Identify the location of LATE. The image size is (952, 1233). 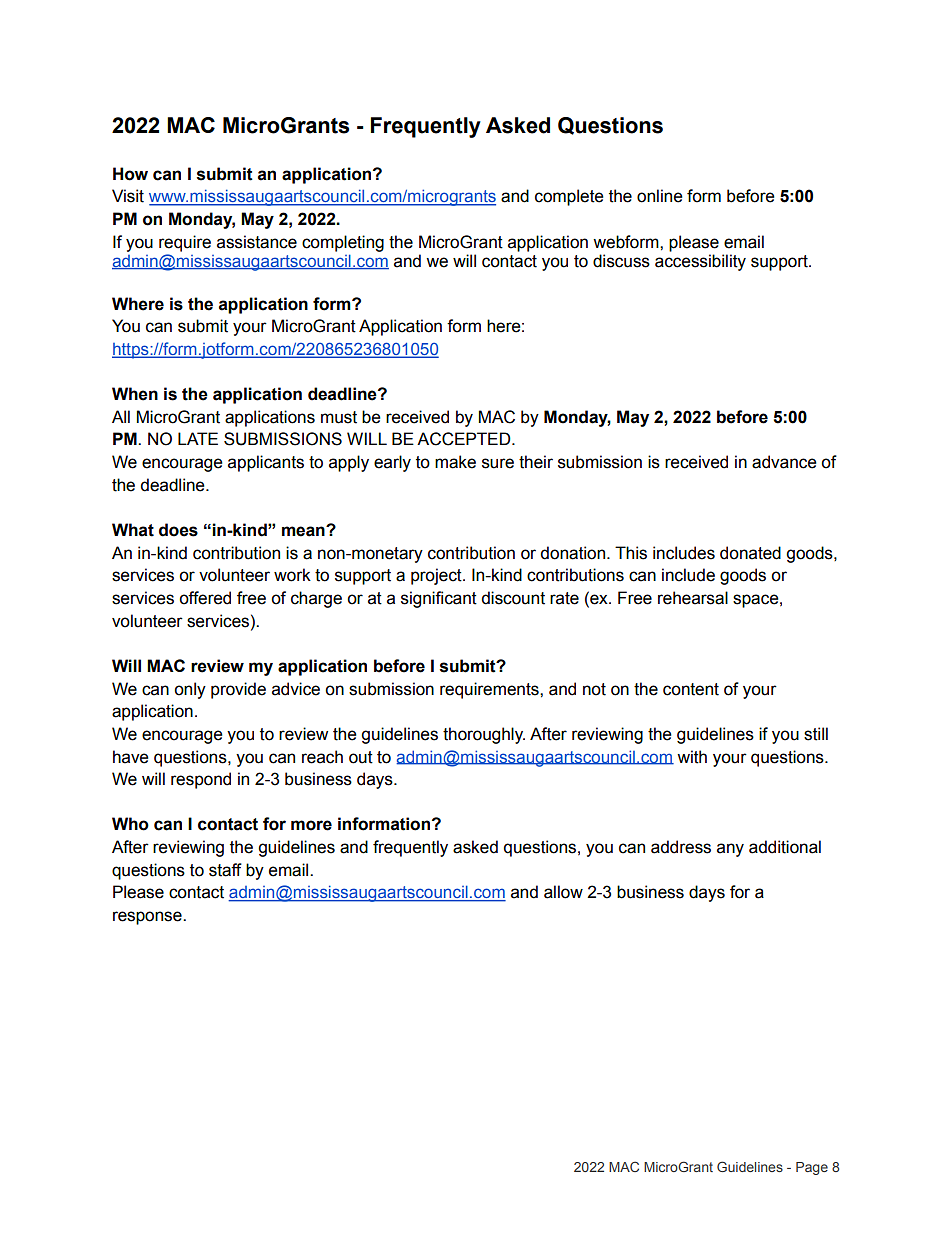
(198, 438).
